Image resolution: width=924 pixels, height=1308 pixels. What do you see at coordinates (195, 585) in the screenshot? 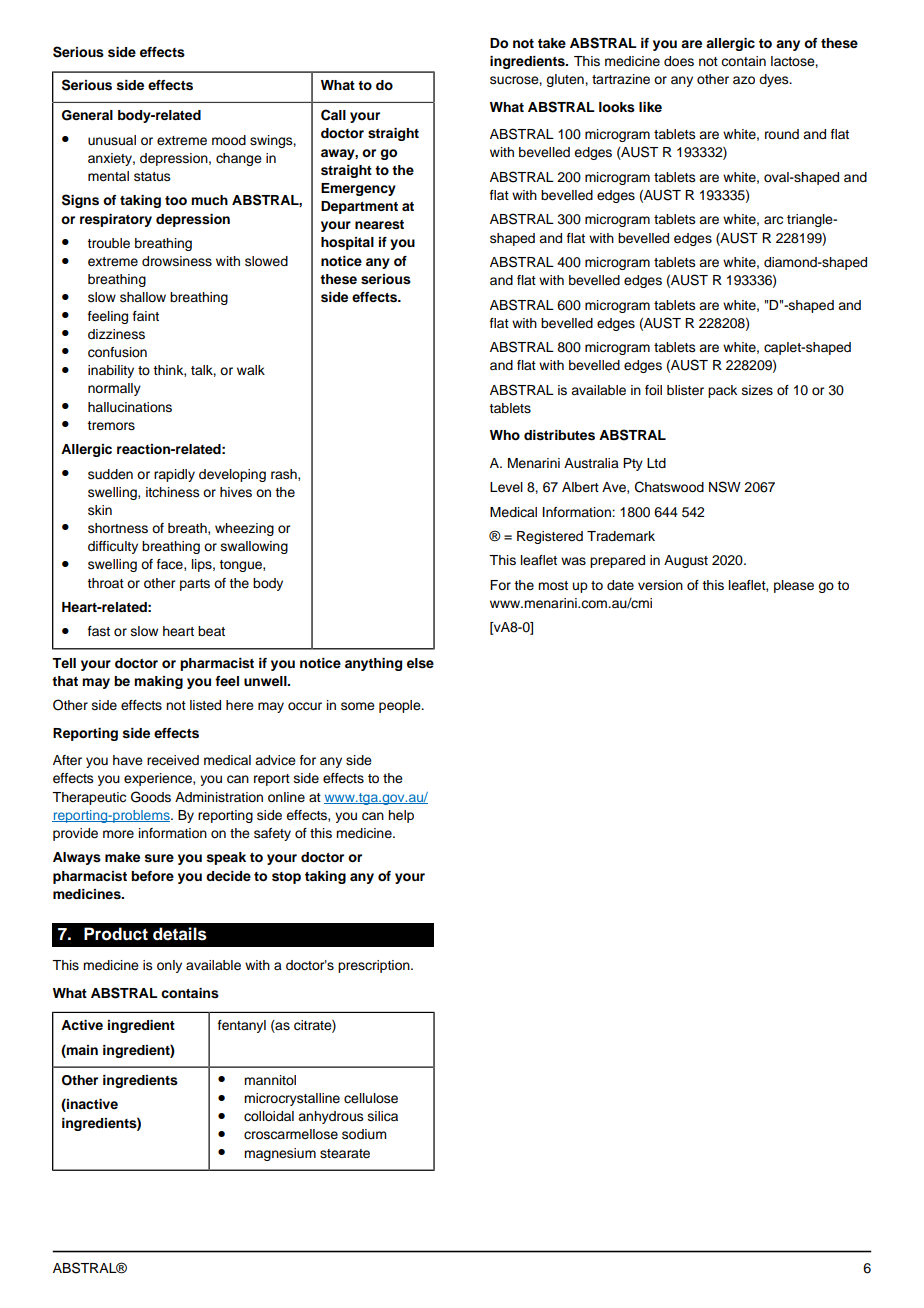
I see `parts` at bounding box center [195, 585].
